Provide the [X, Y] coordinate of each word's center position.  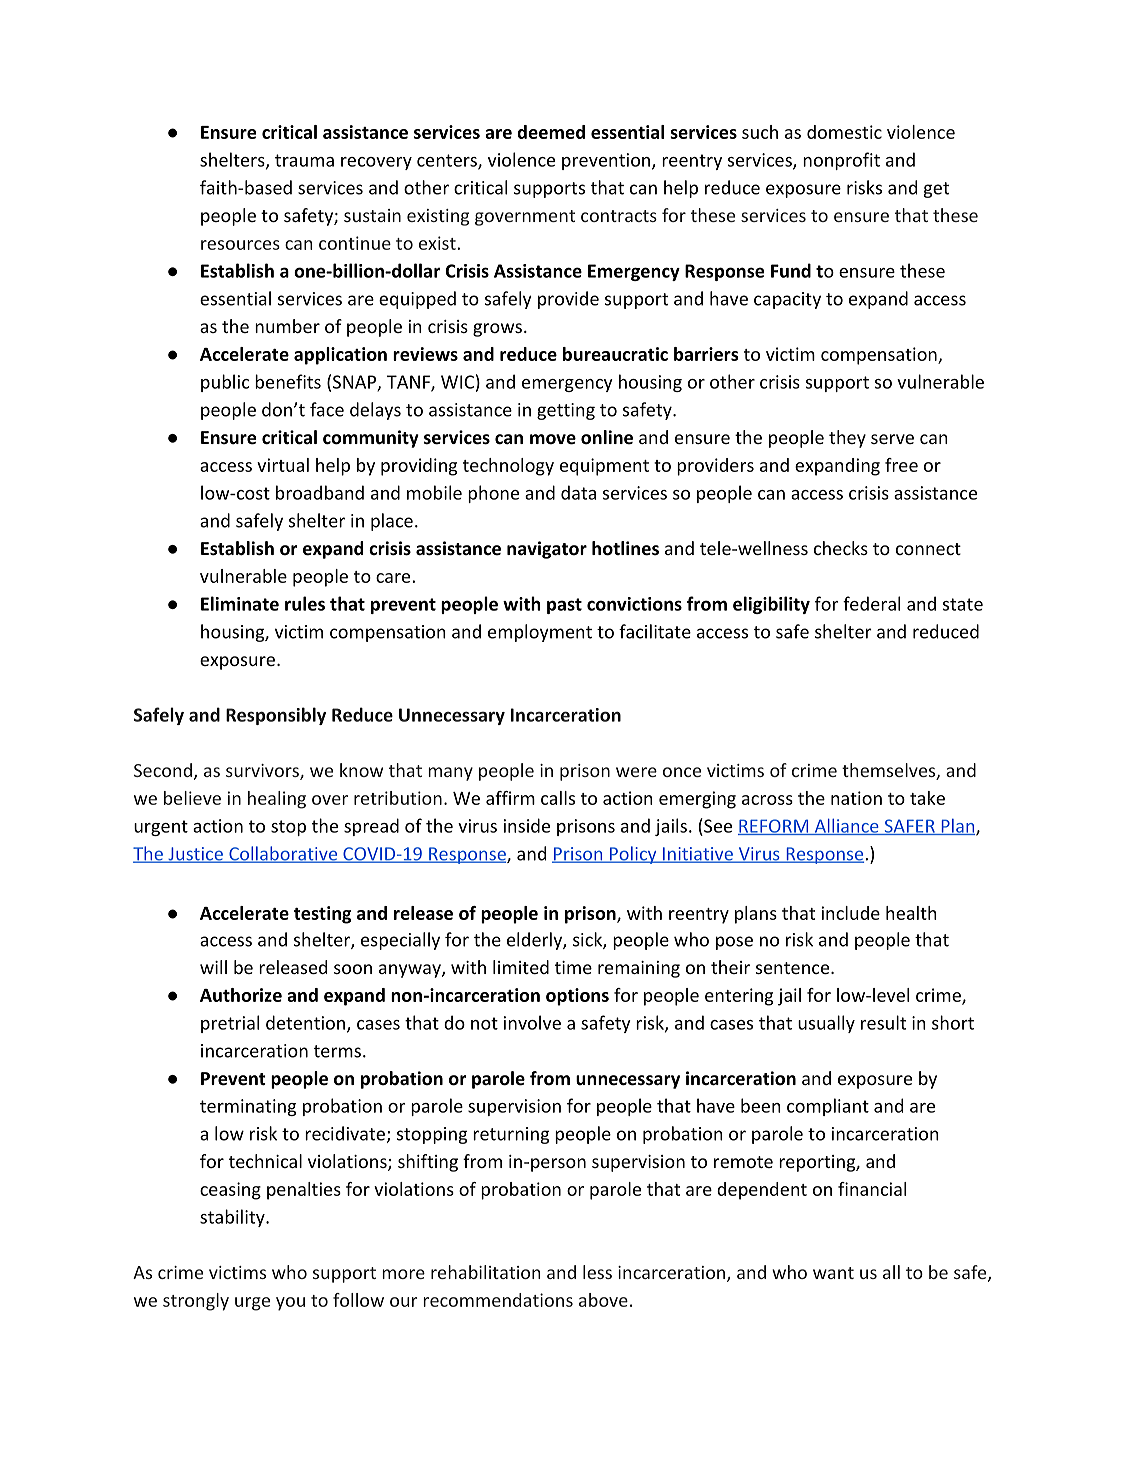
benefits [288, 381]
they [847, 439]
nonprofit [841, 161]
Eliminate [240, 603]
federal [871, 603]
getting [566, 411]
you [290, 1304]
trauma [304, 160]
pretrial [230, 1024]
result [883, 1022]
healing [277, 800]
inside [527, 825]
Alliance [846, 826]
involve [532, 1022]
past [564, 606]
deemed [551, 132]
